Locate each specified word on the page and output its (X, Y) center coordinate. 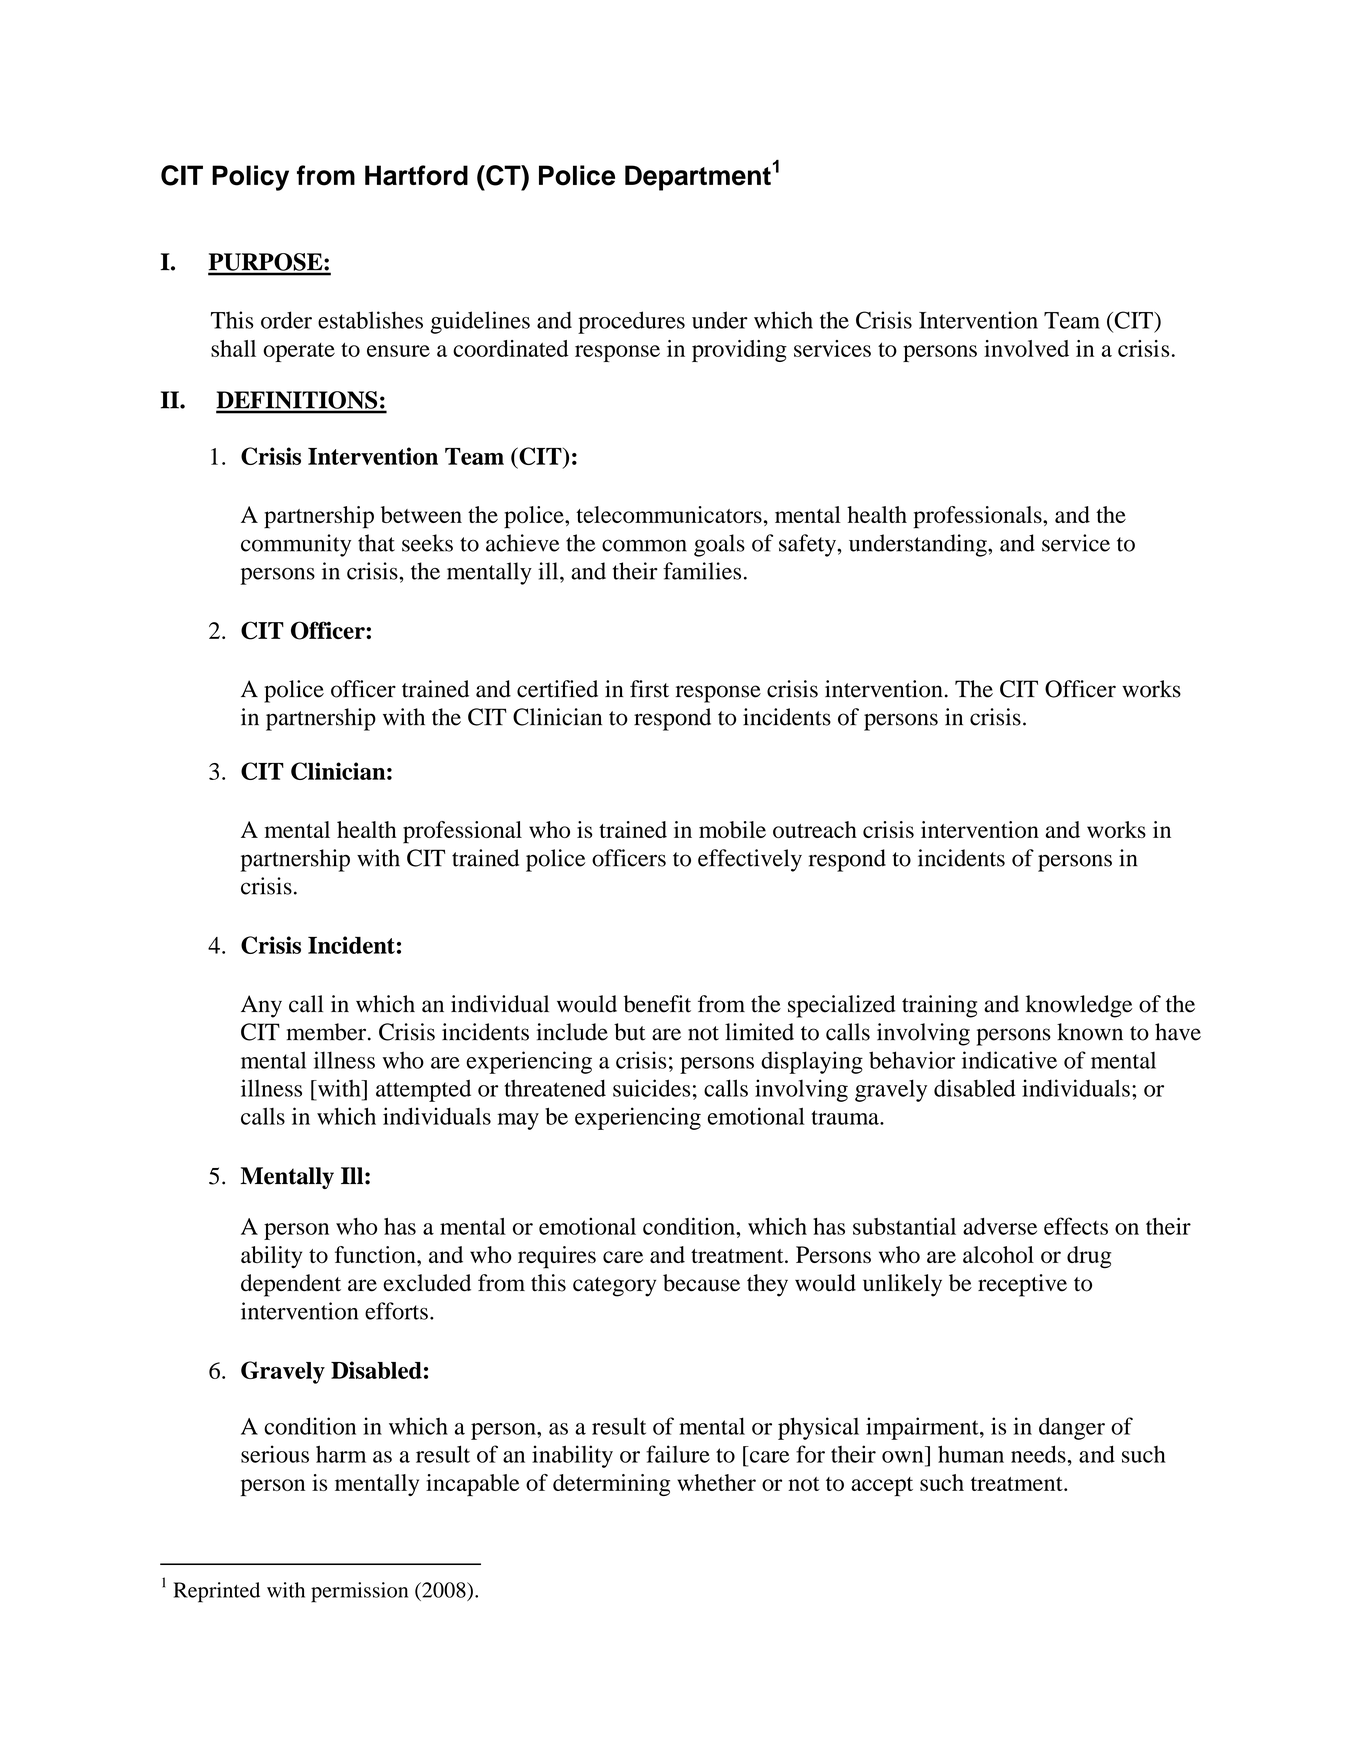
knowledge (1079, 1006)
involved (1026, 348)
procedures (631, 322)
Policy (250, 178)
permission (359, 1592)
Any (261, 1006)
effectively (750, 860)
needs (1039, 1454)
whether (716, 1482)
